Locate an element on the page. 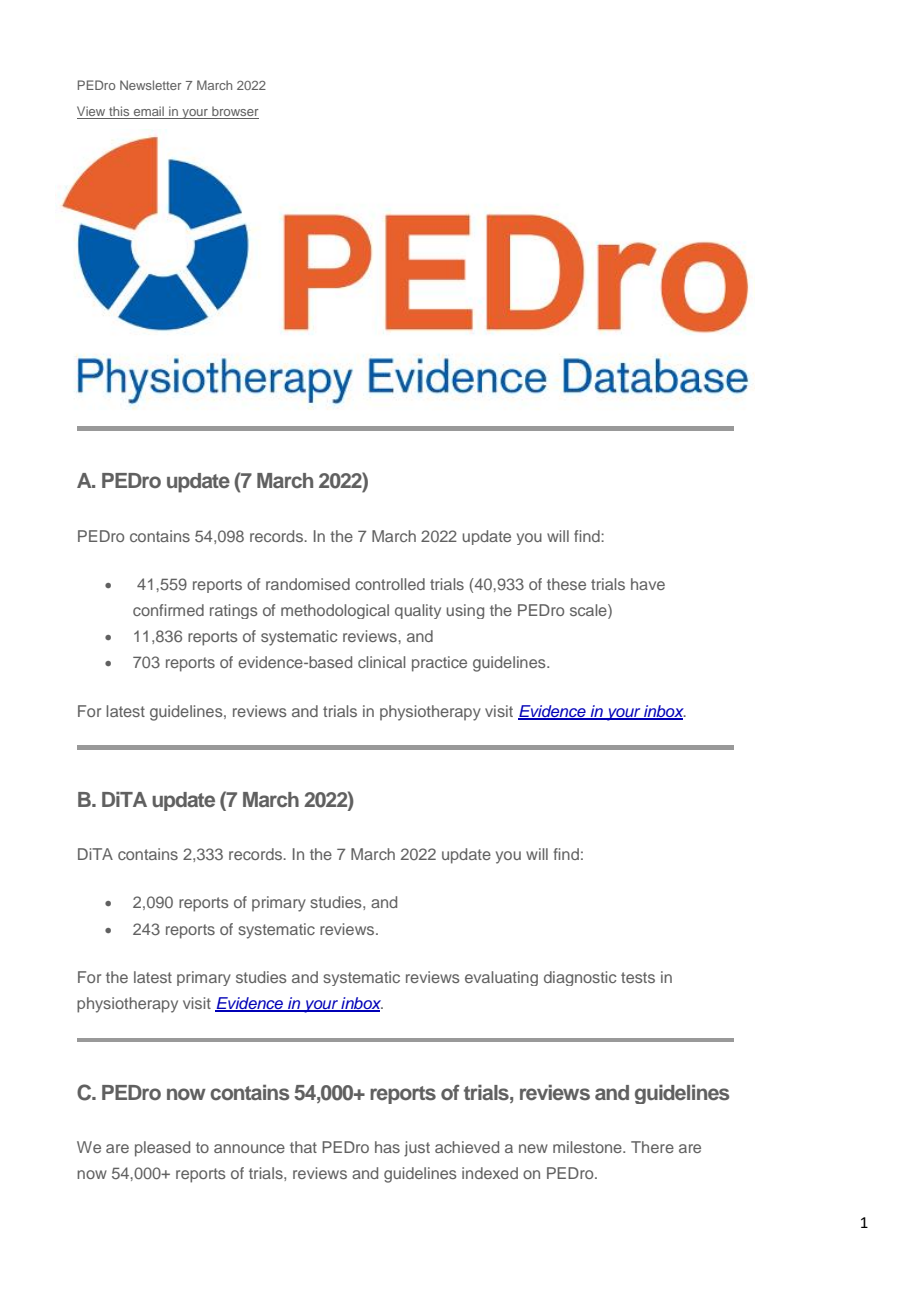  has is located at coordinates (387, 1147).
